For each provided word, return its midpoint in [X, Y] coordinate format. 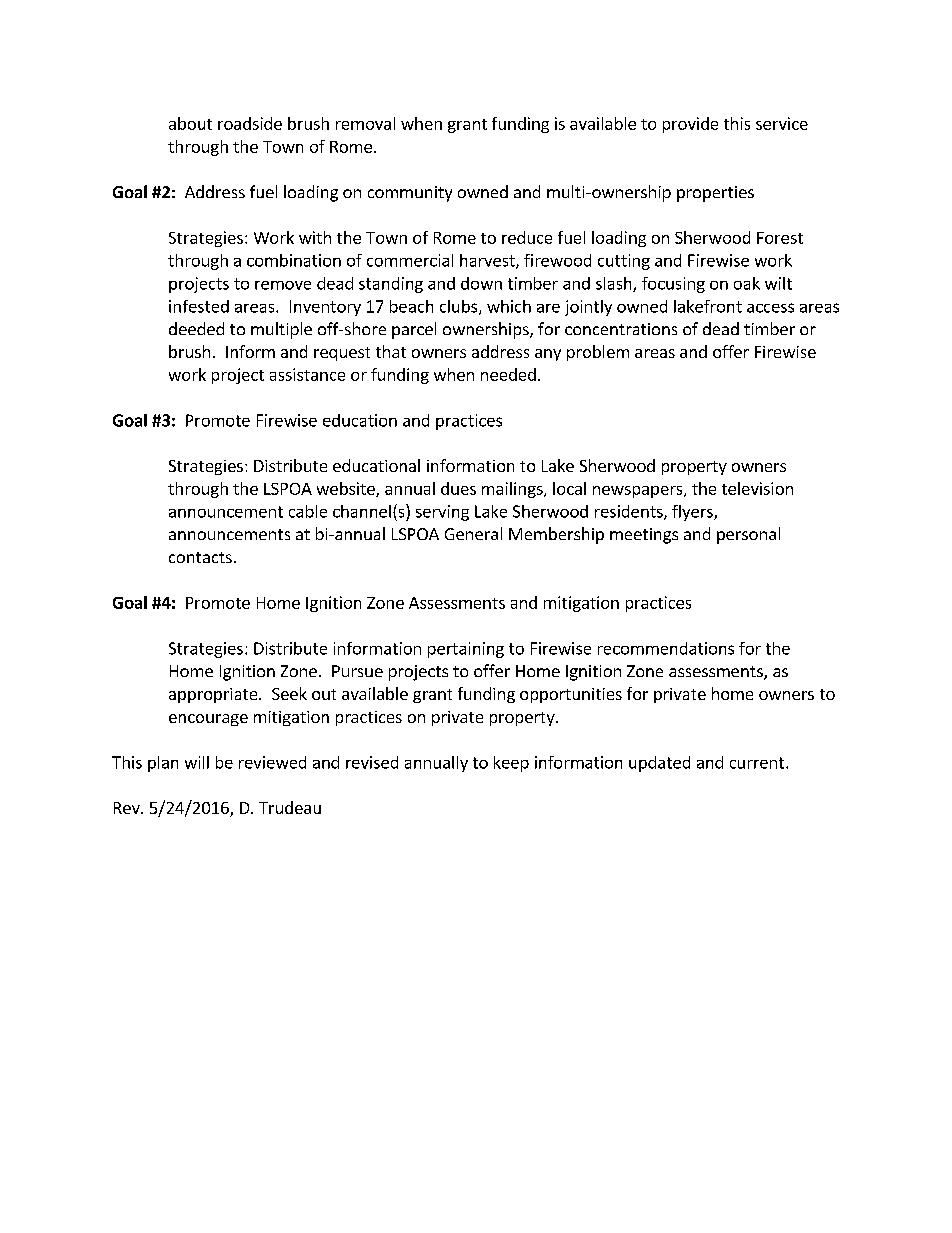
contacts [200, 557]
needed [508, 374]
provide [690, 125]
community [410, 194]
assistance [307, 374]
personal [748, 535]
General [473, 533]
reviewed [272, 762]
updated [659, 764]
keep [511, 764]
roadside [250, 123]
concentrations [621, 329]
